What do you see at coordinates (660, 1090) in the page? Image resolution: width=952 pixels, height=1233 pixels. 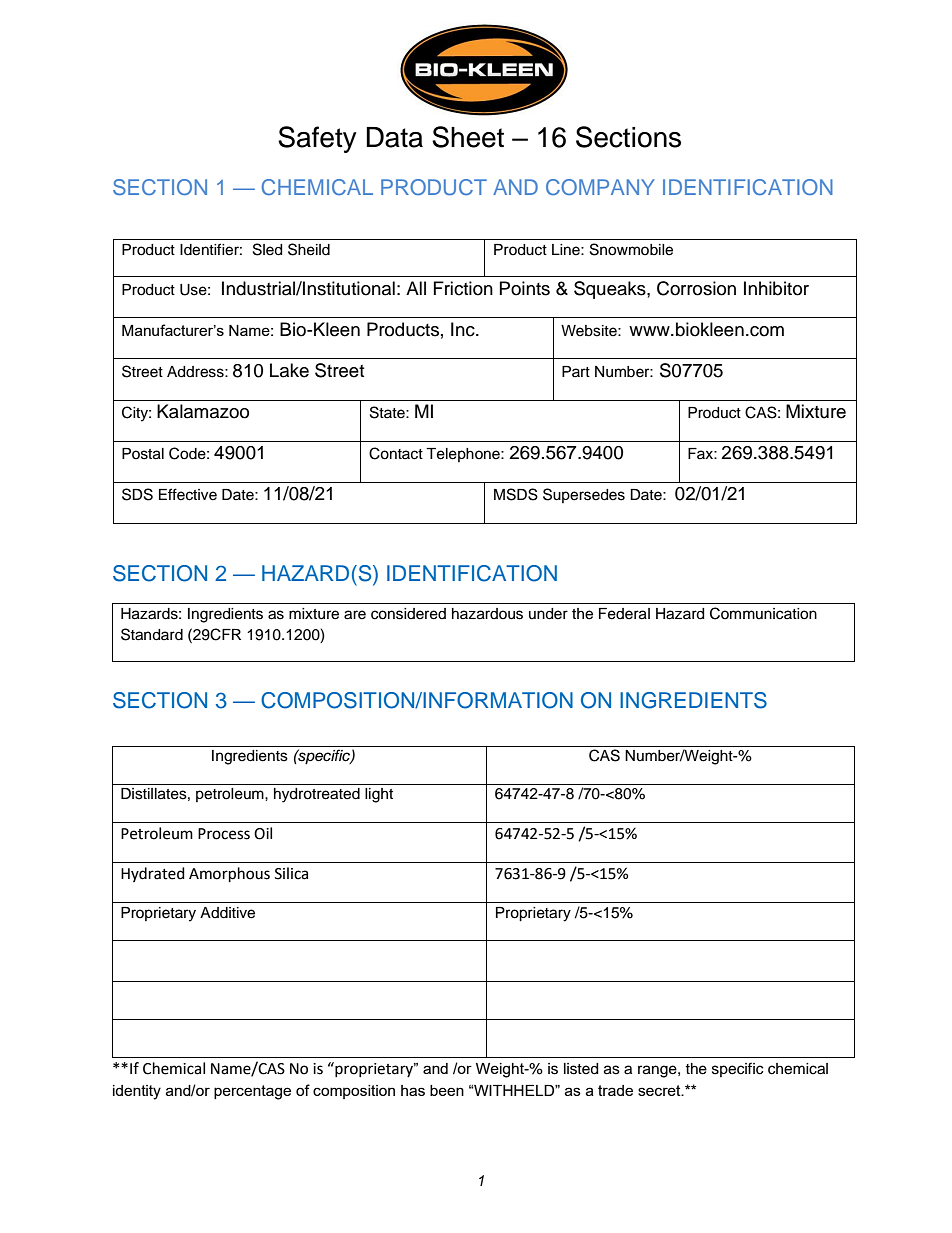 I see `secret` at bounding box center [660, 1090].
